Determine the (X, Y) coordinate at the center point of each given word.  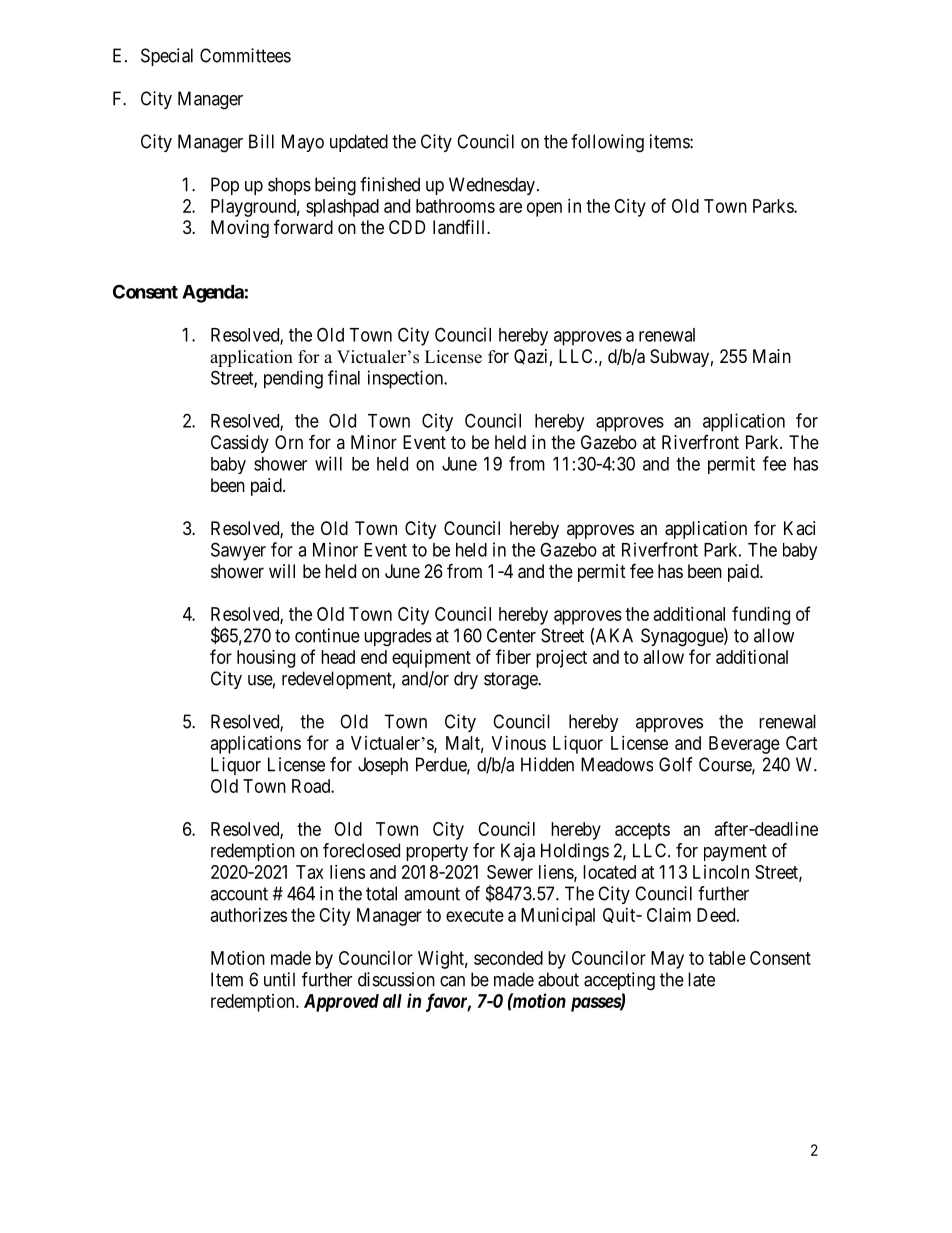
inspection (407, 379)
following (607, 143)
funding (761, 615)
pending (293, 379)
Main (772, 356)
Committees (245, 55)
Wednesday (492, 186)
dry (466, 680)
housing (266, 659)
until (279, 979)
